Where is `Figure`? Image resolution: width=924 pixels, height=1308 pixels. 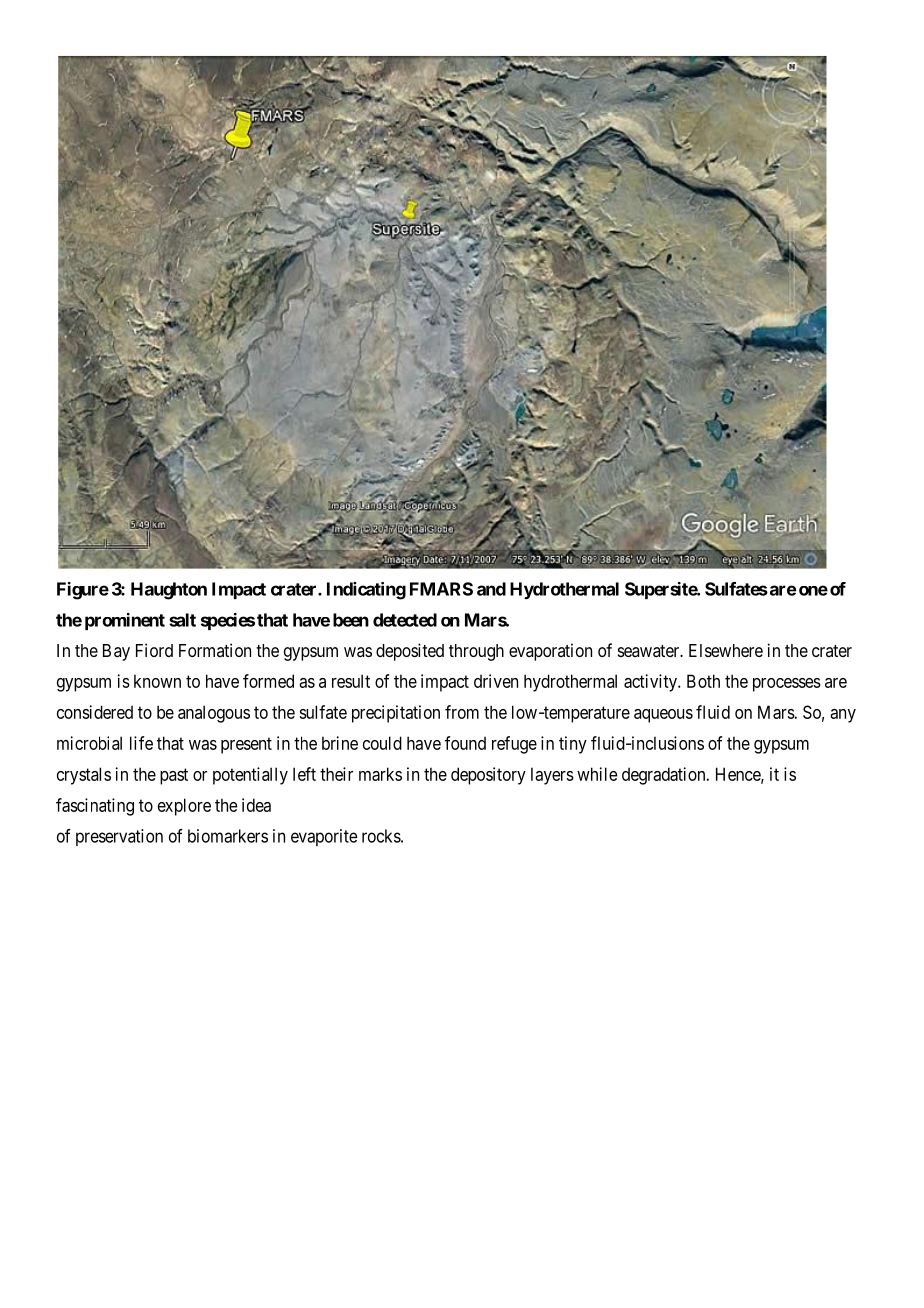 Figure is located at coordinates (83, 591).
